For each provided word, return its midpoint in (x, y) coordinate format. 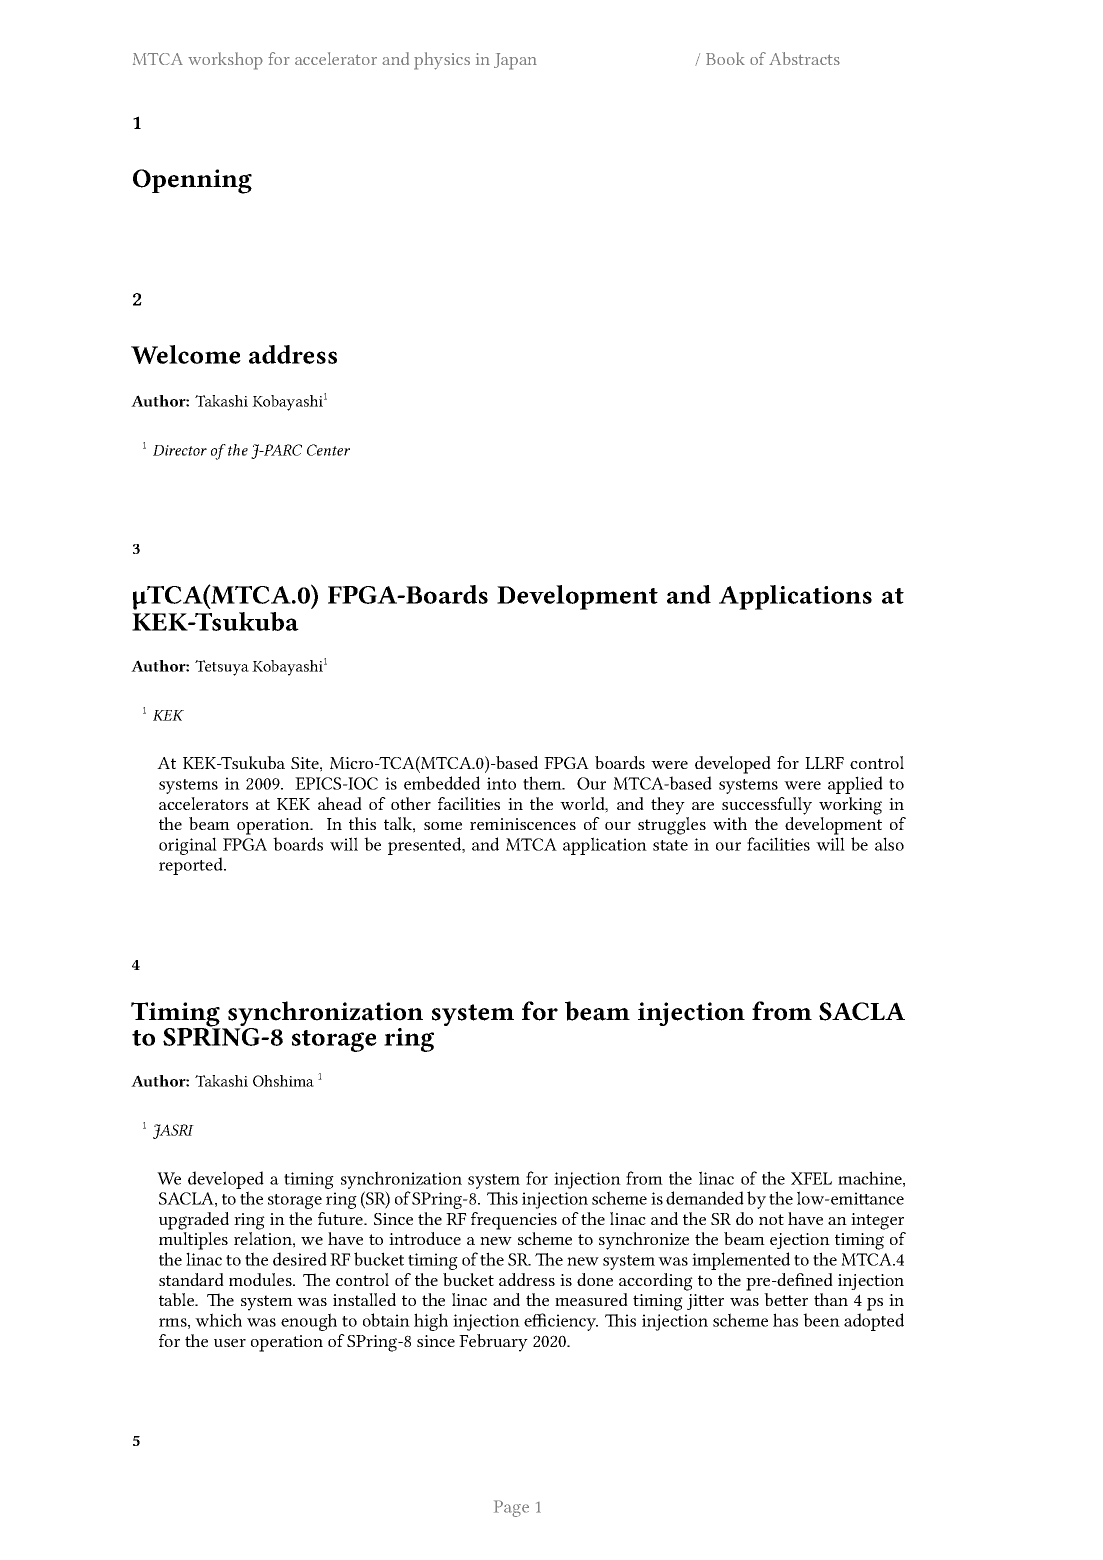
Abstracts (804, 58)
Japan (515, 61)
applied (855, 785)
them (543, 783)
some (443, 826)
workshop (225, 61)
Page (511, 1508)
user (230, 1343)
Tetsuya (222, 668)
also (889, 844)
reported (192, 866)
